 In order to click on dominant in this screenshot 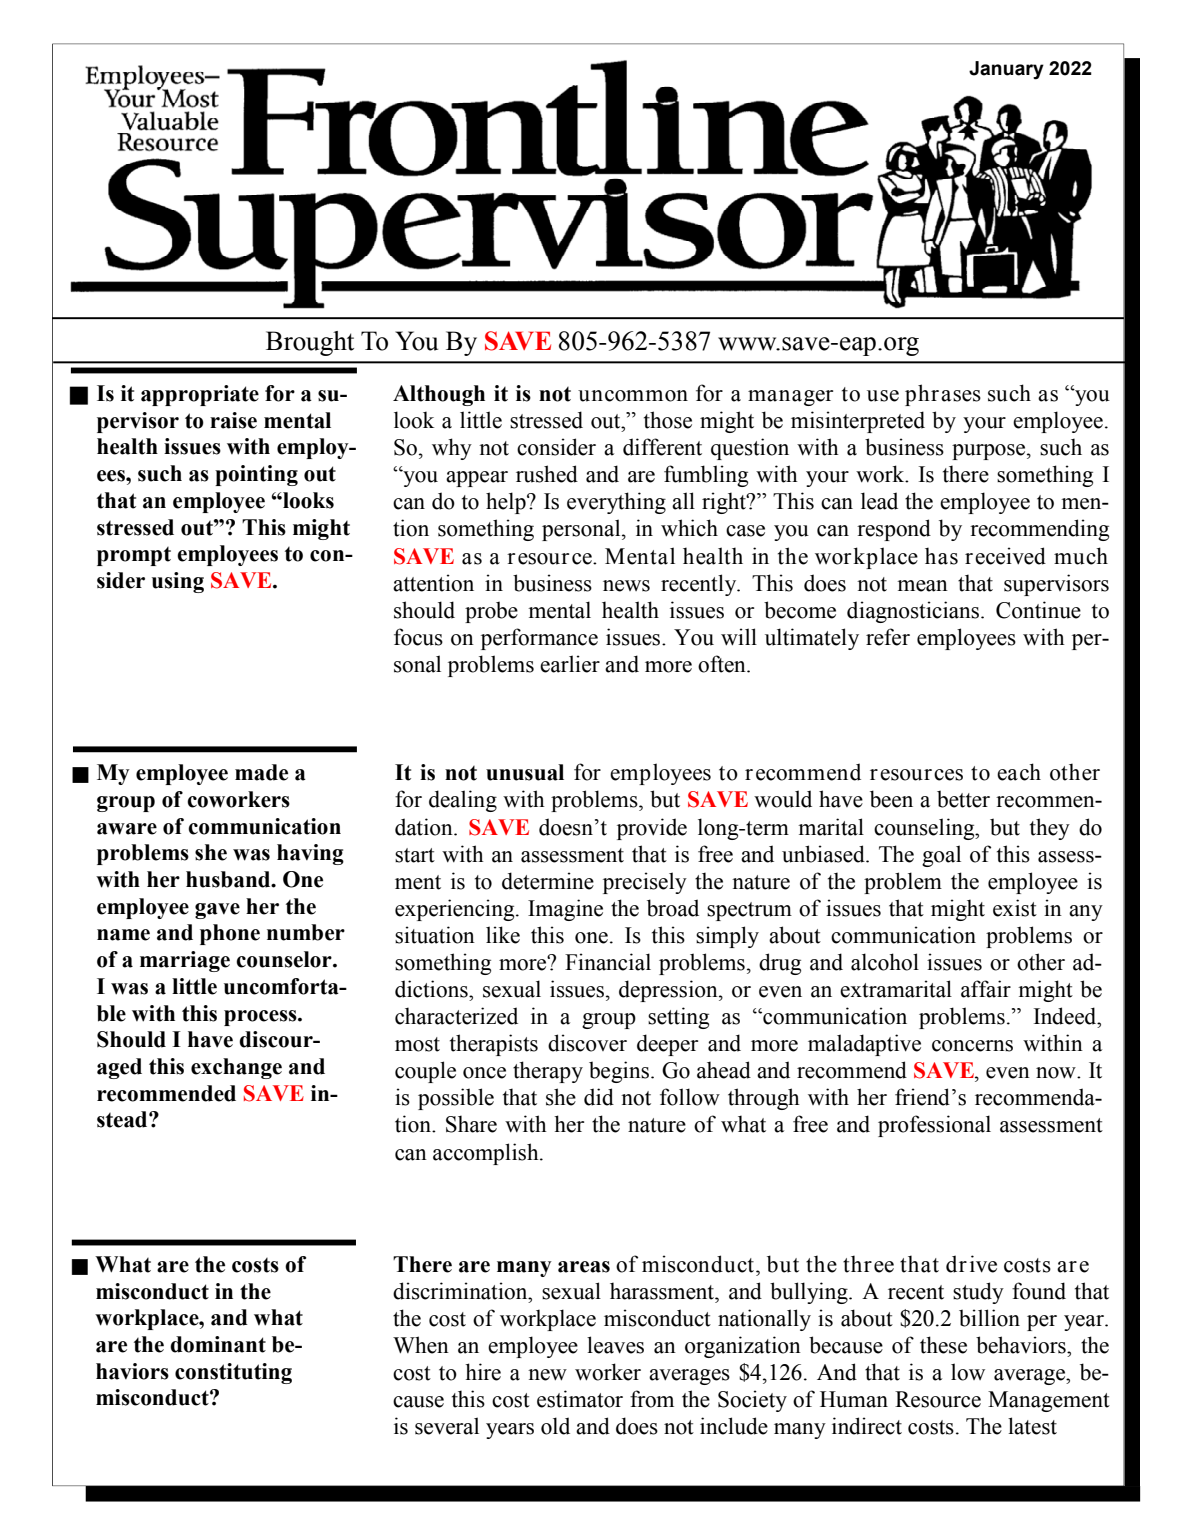, I will do `click(218, 1344)`.
